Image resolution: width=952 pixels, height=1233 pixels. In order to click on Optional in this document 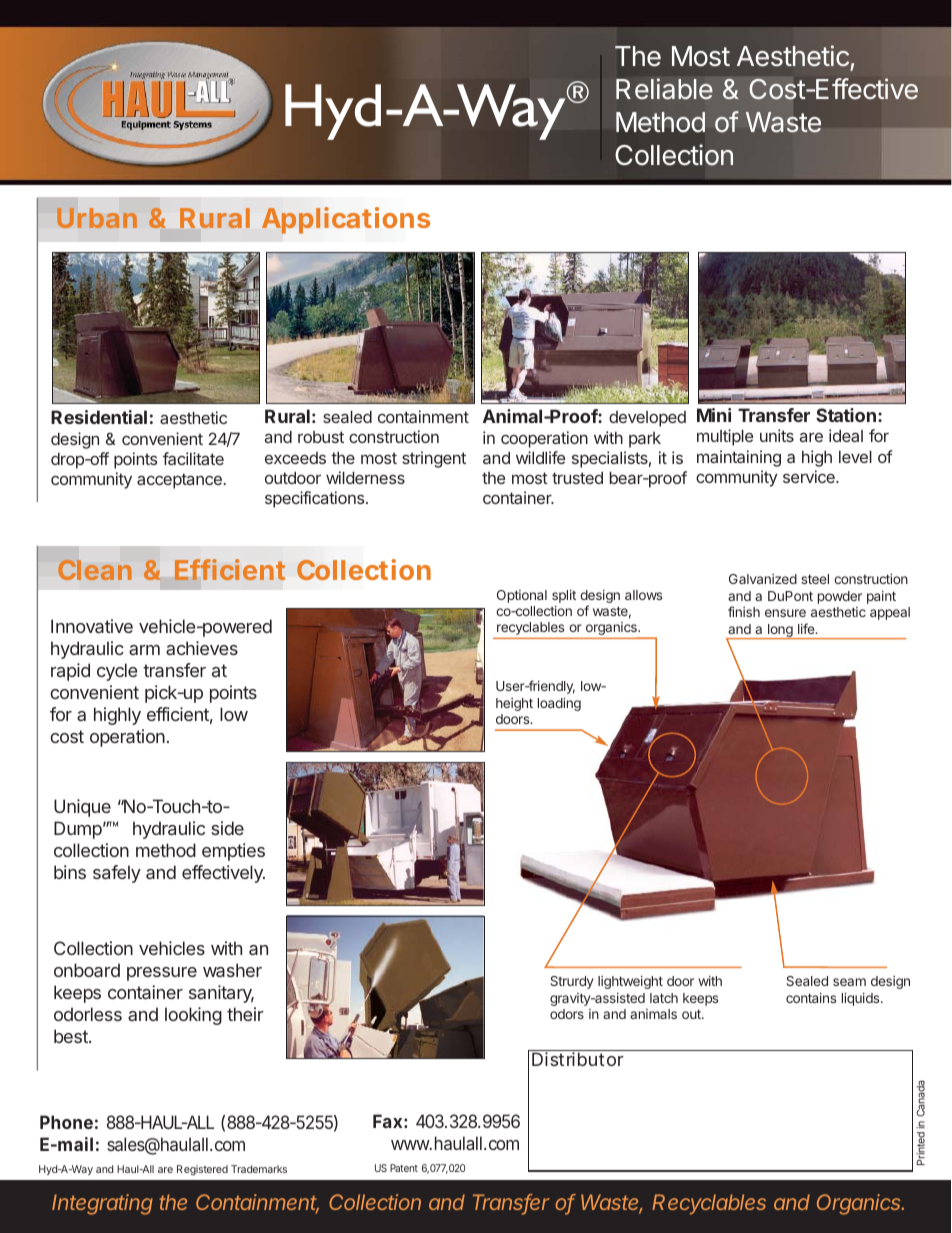, I will do `click(522, 596)`.
